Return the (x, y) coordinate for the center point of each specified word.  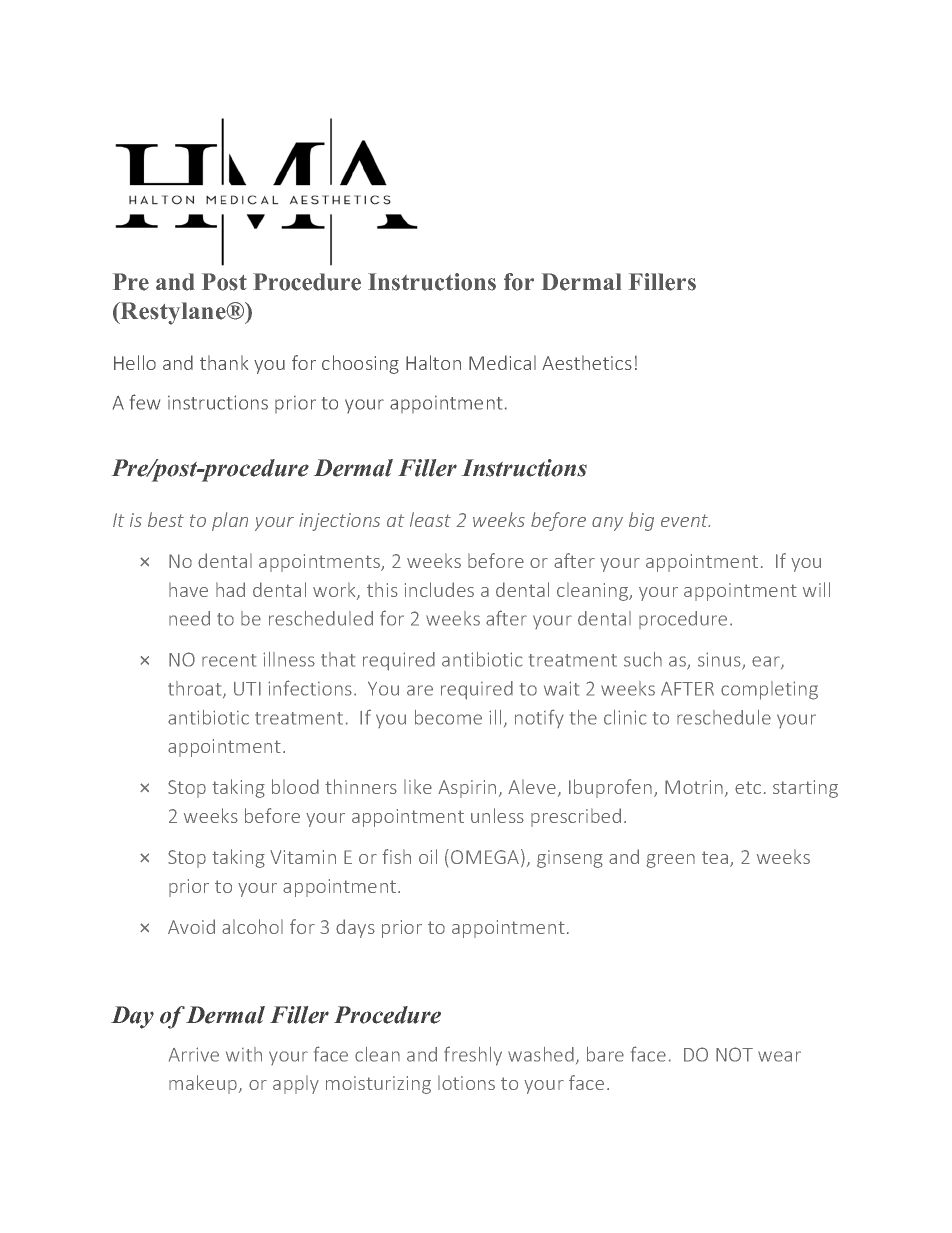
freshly (473, 1056)
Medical (502, 362)
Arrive (194, 1054)
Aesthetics (587, 362)
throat (196, 689)
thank (224, 362)
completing (769, 690)
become (448, 717)
